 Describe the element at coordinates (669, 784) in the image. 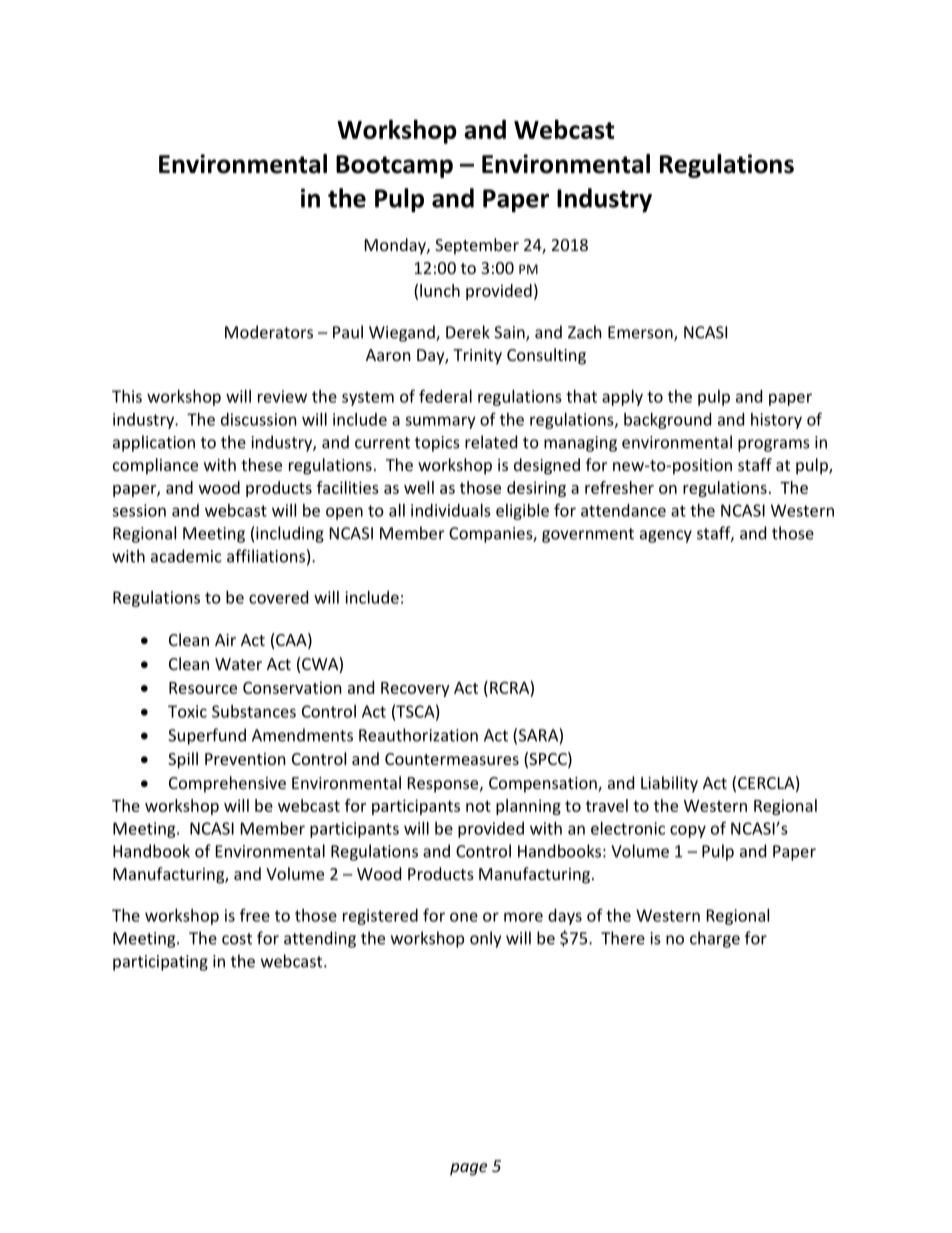

I see `Liability` at that location.
